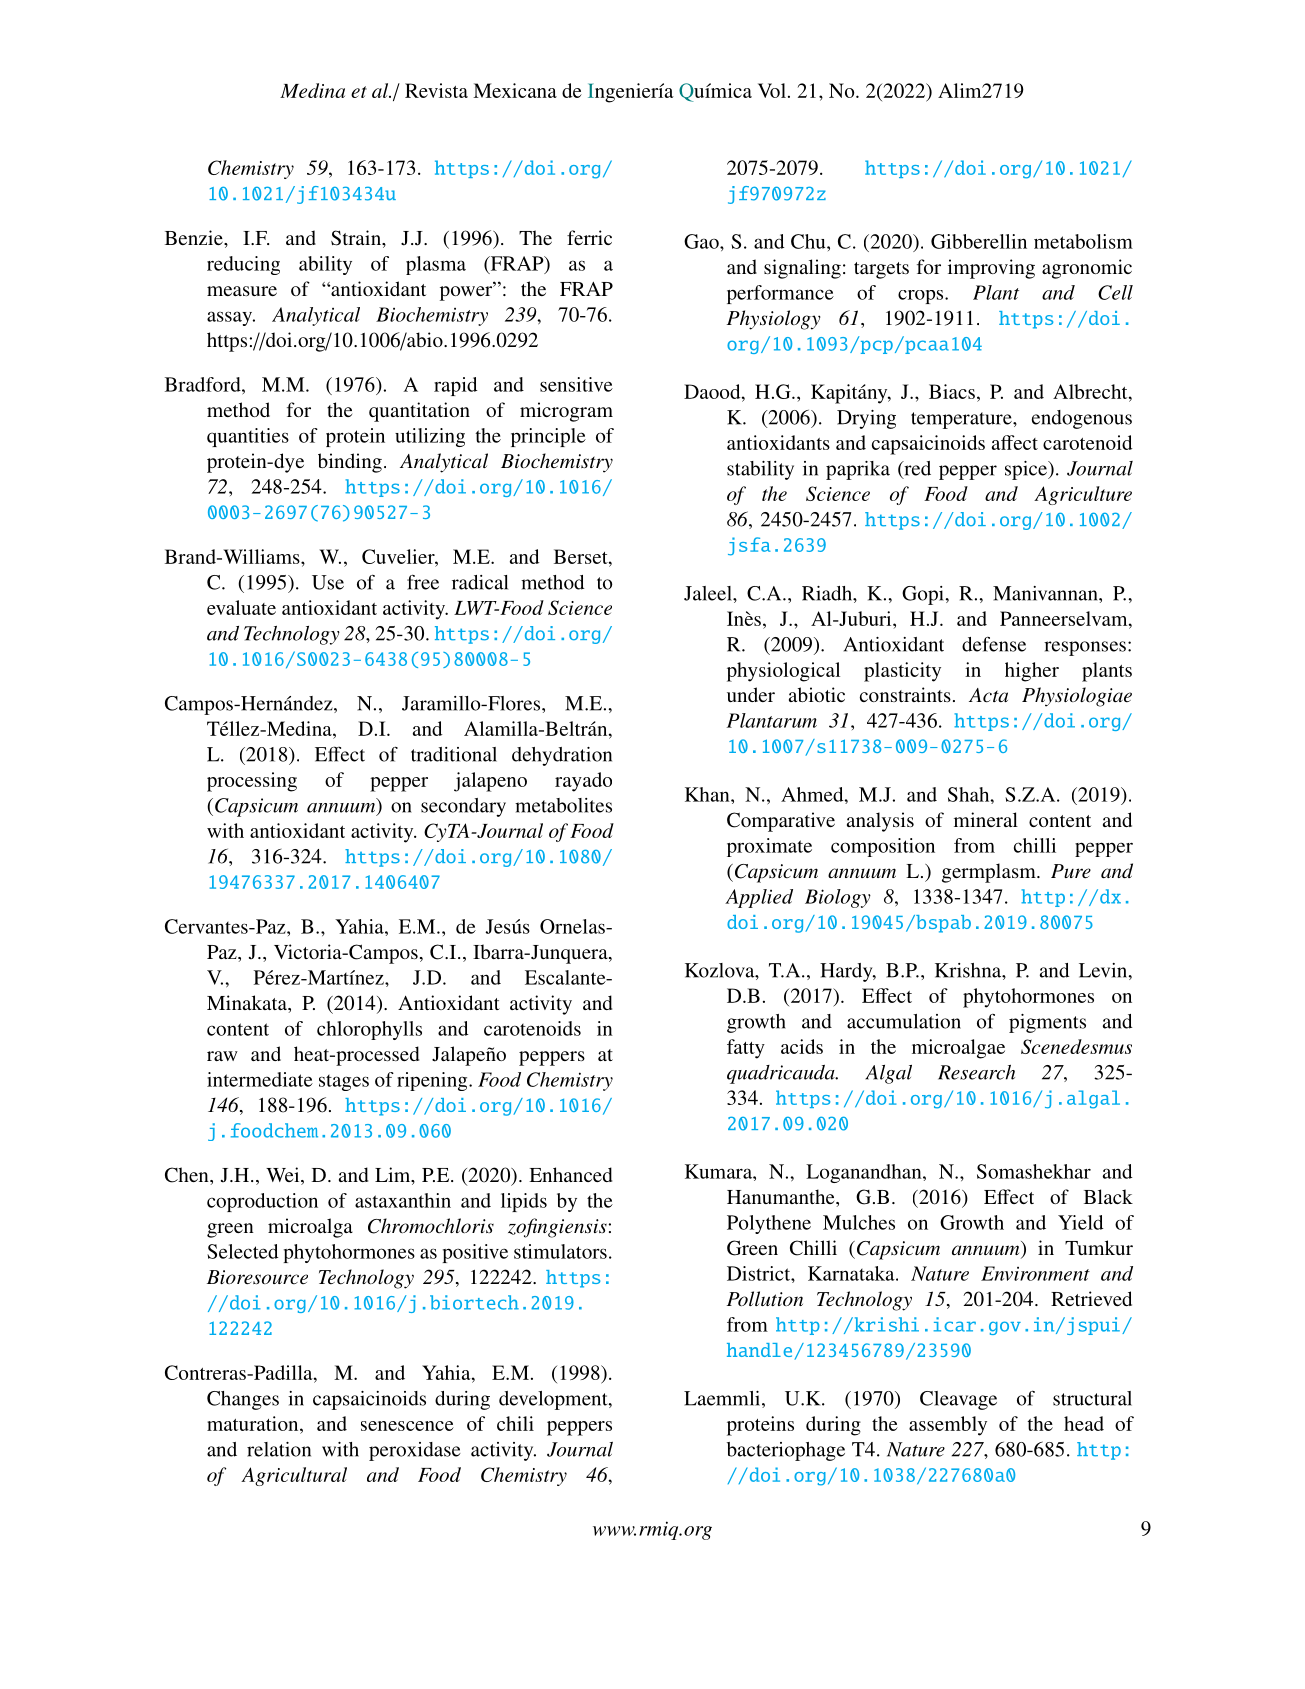  What do you see at coordinates (436, 90) in the page?
I see `Revista` at bounding box center [436, 90].
